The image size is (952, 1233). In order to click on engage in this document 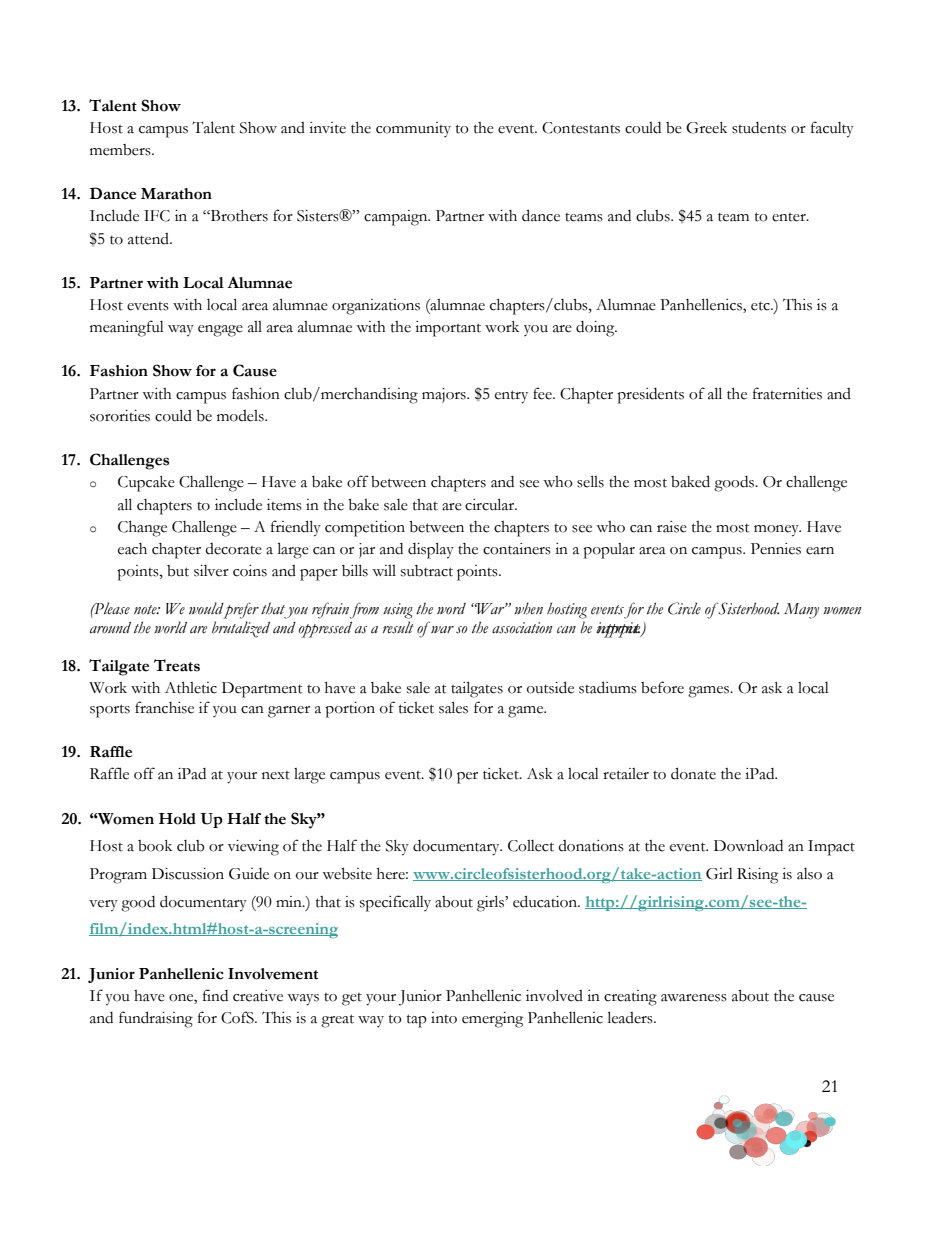, I will do `click(220, 331)`.
